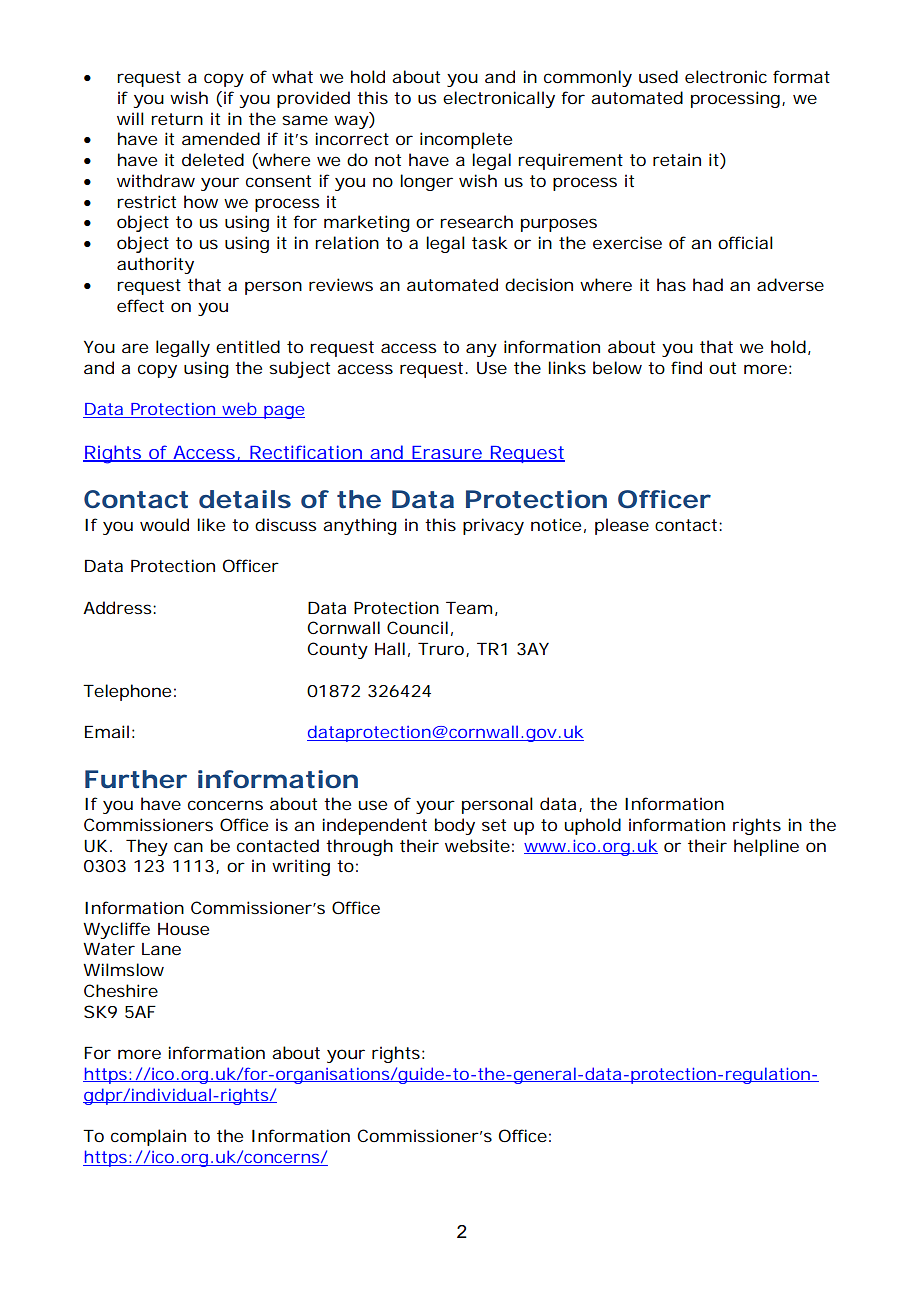 This document has width=924, height=1308. Describe the element at coordinates (136, 779) in the document. I see `Further` at that location.
